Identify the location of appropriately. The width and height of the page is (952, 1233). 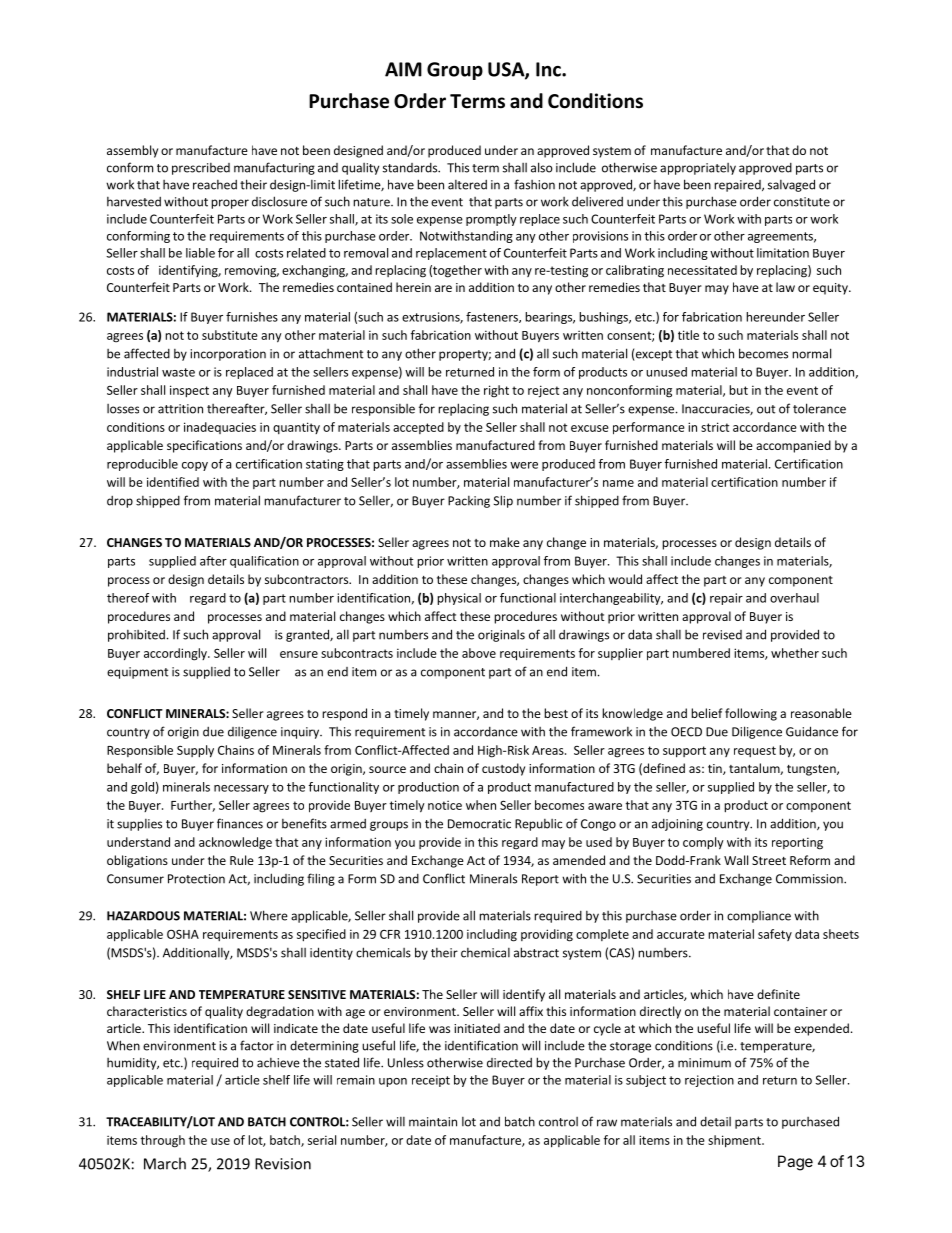
(698, 169).
